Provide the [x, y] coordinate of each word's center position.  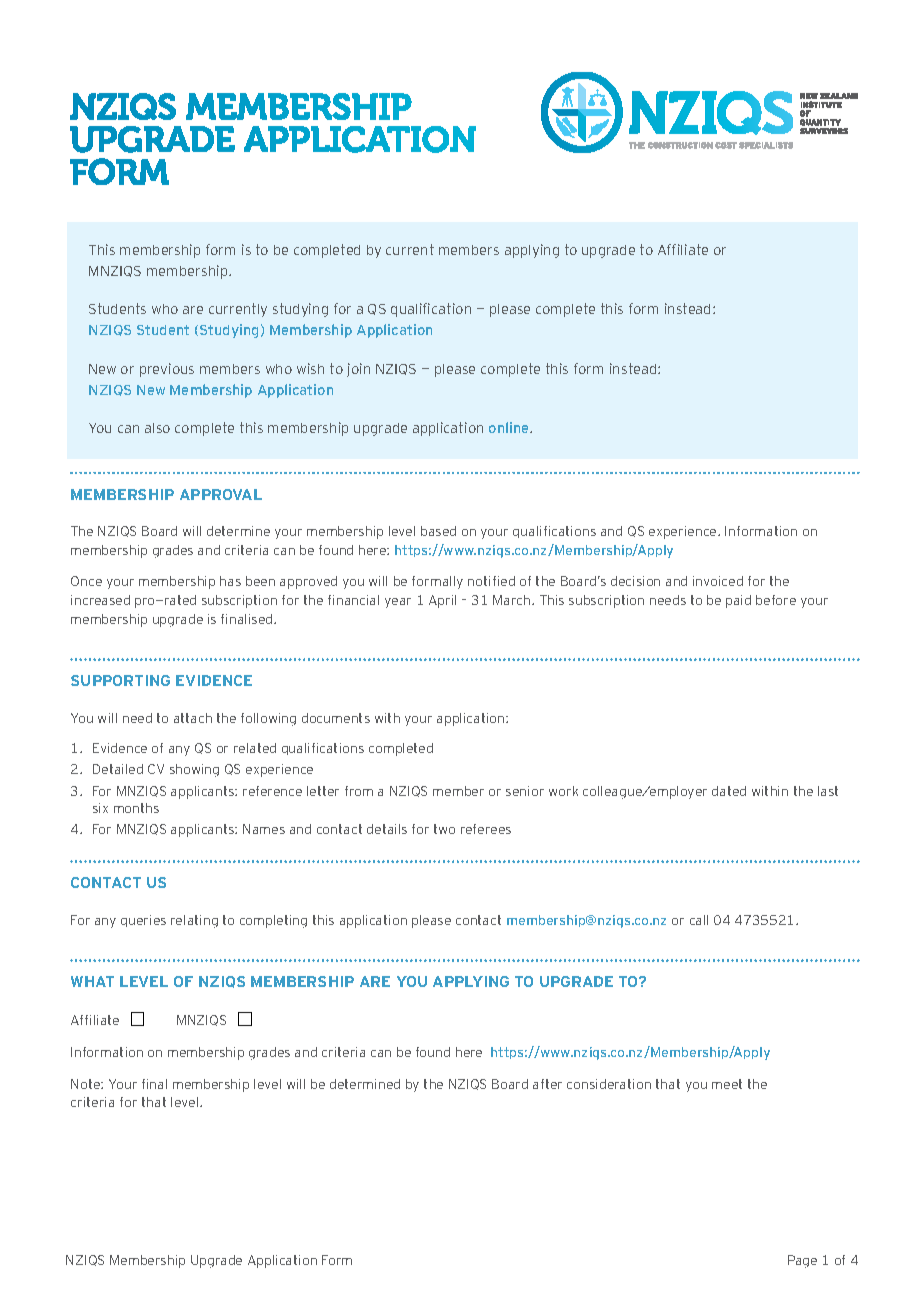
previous [167, 370]
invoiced [718, 581]
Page [802, 1261]
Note [86, 1084]
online [510, 427]
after [547, 1084]
